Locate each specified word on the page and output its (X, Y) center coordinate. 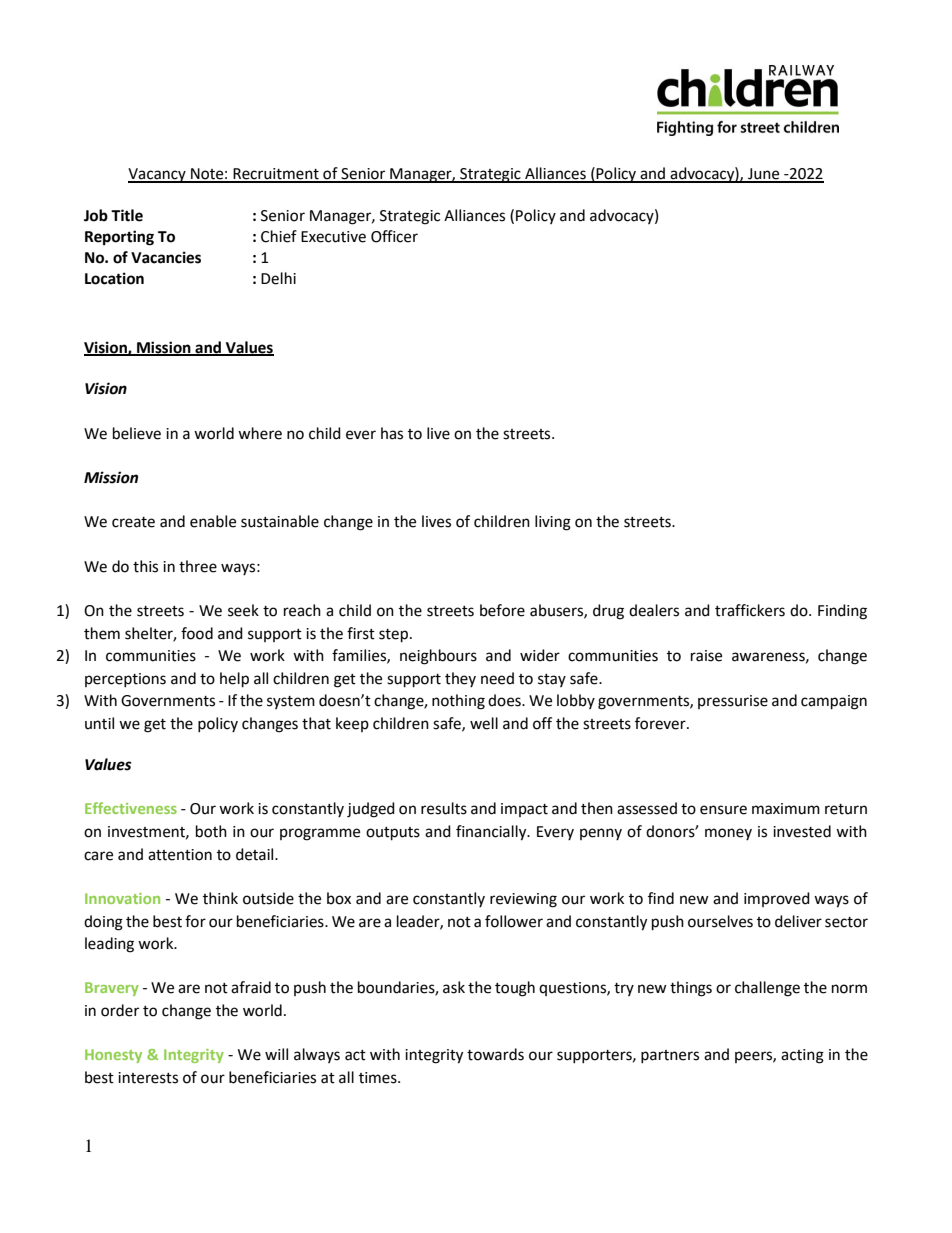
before (502, 610)
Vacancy (158, 175)
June (764, 175)
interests (148, 1078)
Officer (394, 236)
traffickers (750, 610)
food (197, 633)
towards (495, 1054)
